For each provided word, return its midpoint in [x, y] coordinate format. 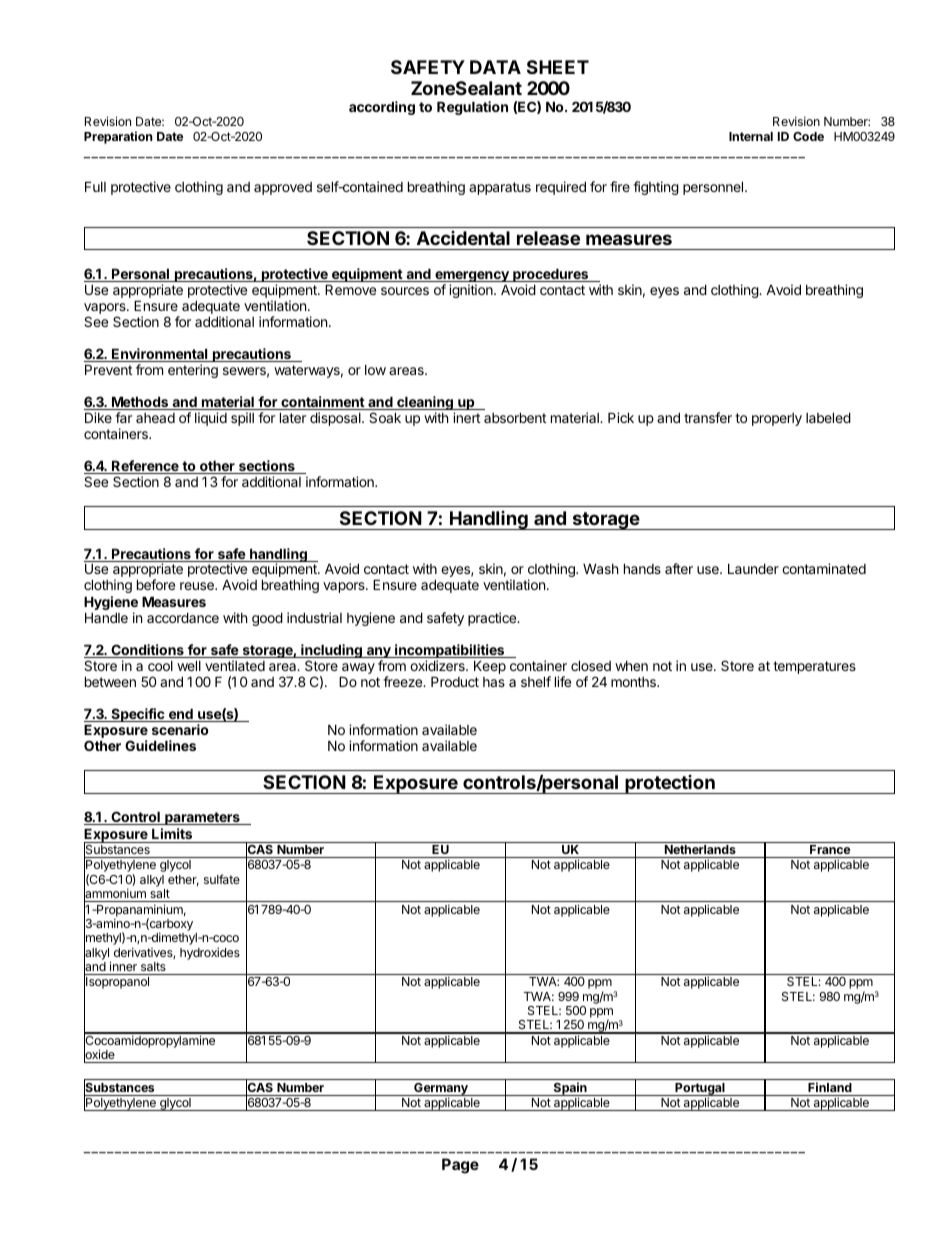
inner [123, 966]
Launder [753, 569]
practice [493, 619]
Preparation [118, 137]
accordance [183, 618]
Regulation [472, 108]
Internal [751, 136]
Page [460, 1166]
